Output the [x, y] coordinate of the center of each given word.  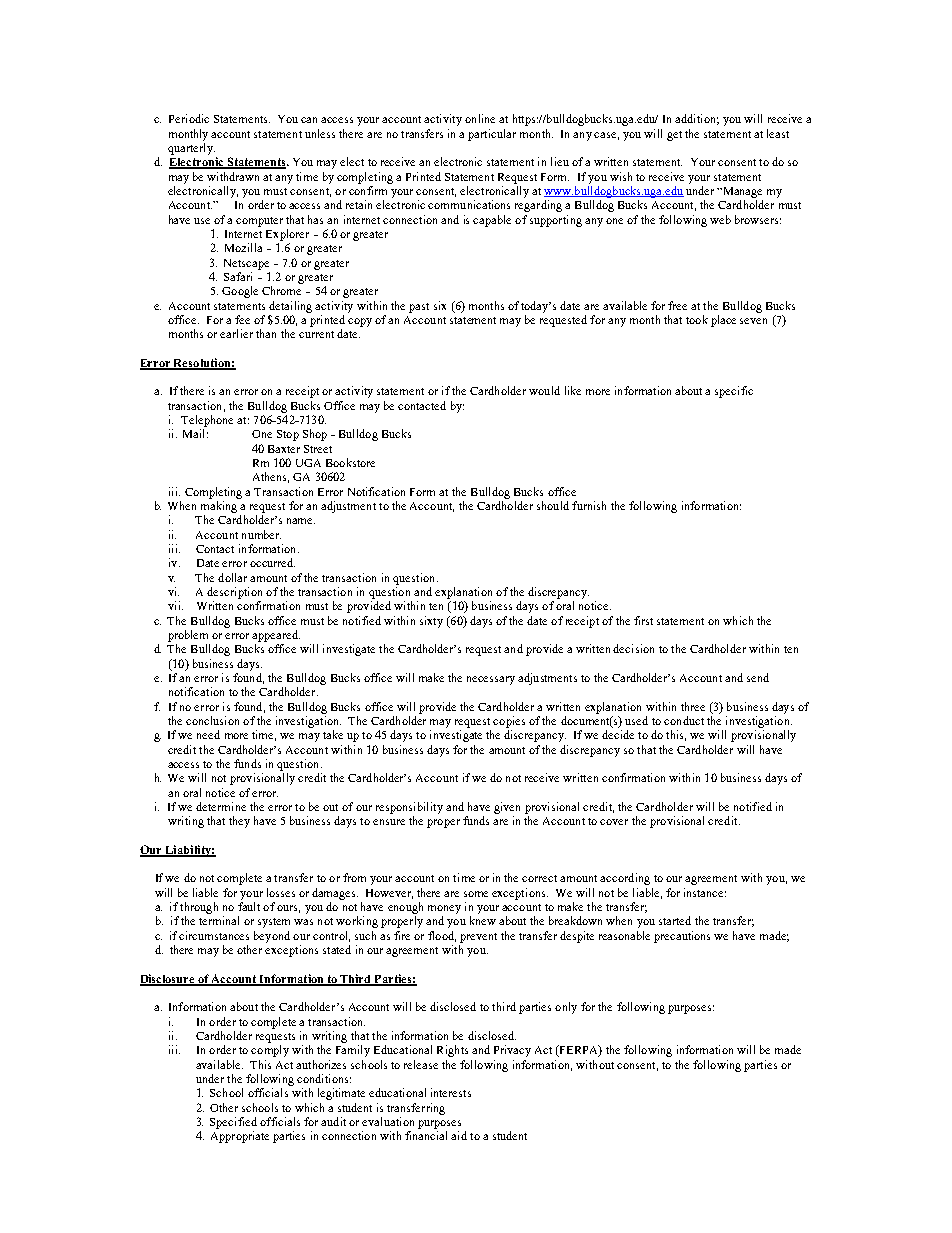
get [674, 136]
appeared [276, 636]
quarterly [191, 149]
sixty [431, 622]
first [643, 620]
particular [492, 135]
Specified [233, 1123]
